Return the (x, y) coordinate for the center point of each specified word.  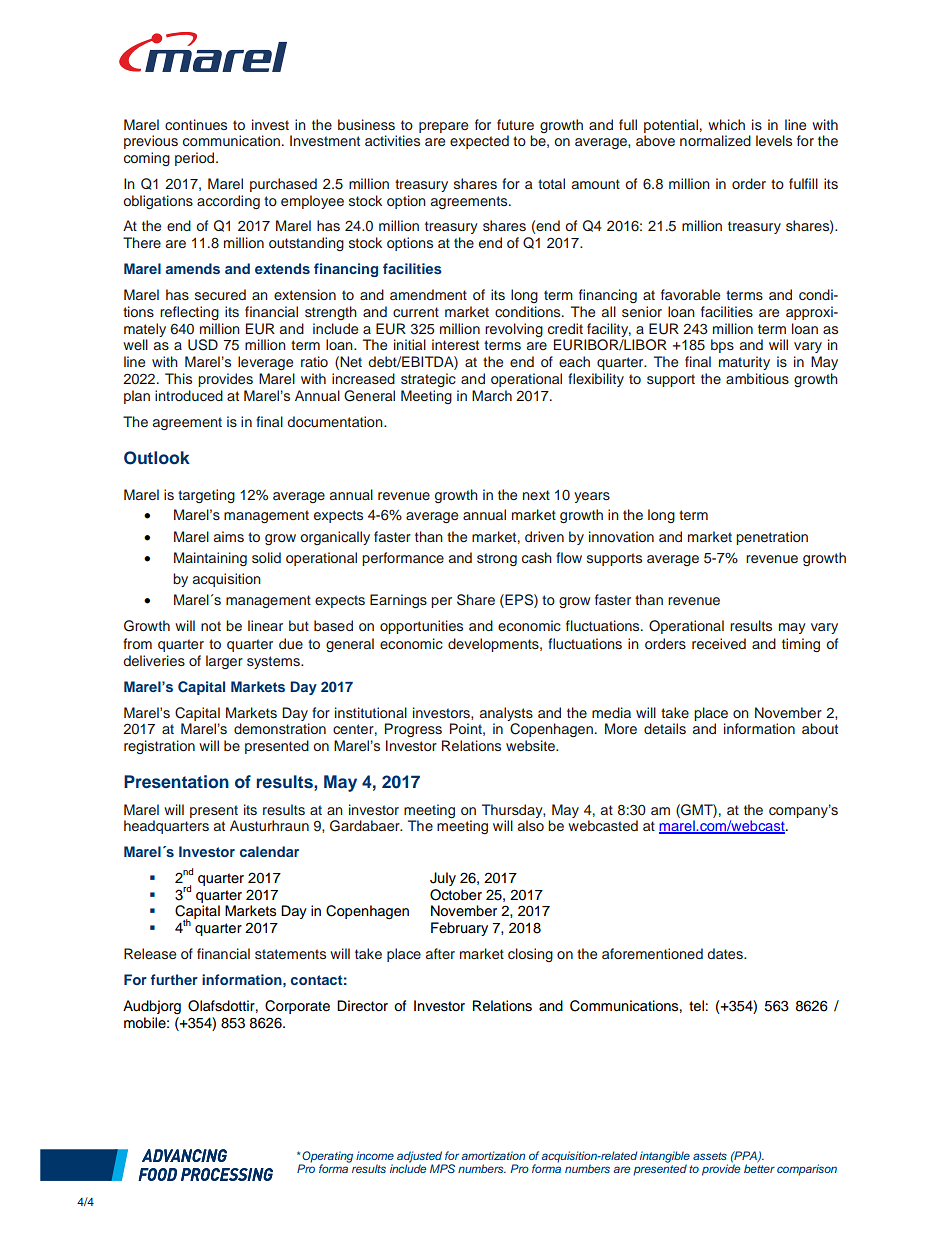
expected (479, 142)
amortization (493, 1155)
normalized (715, 140)
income (375, 1155)
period (196, 159)
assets (710, 1156)
